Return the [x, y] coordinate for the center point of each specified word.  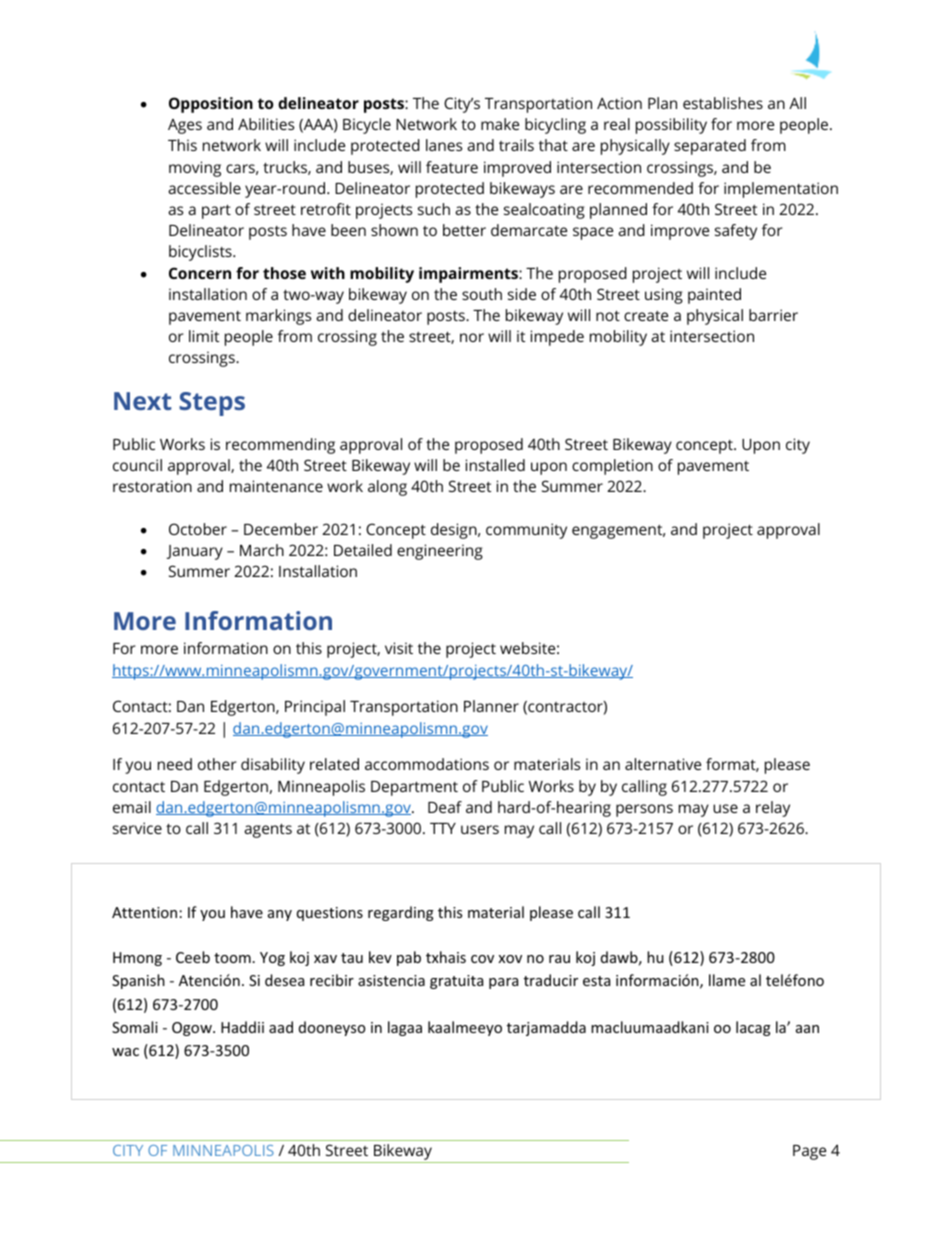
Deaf [445, 807]
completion [612, 467]
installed [495, 465]
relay [773, 809]
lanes [444, 145]
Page [809, 1152]
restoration [152, 486]
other [217, 764]
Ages [185, 126]
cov [482, 959]
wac [125, 1052]
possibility [671, 126]
